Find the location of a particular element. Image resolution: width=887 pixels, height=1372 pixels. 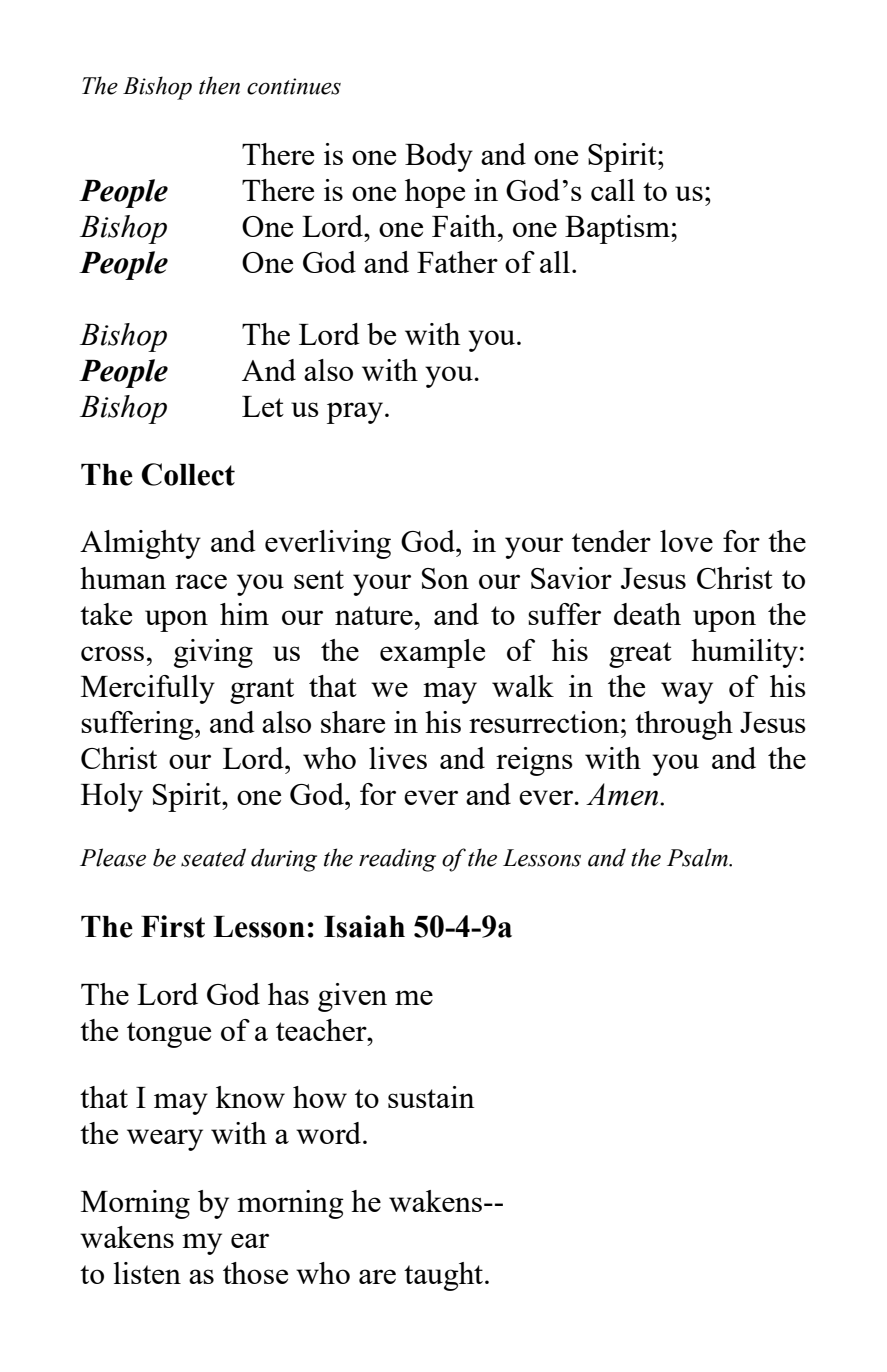

call is located at coordinates (613, 190).
